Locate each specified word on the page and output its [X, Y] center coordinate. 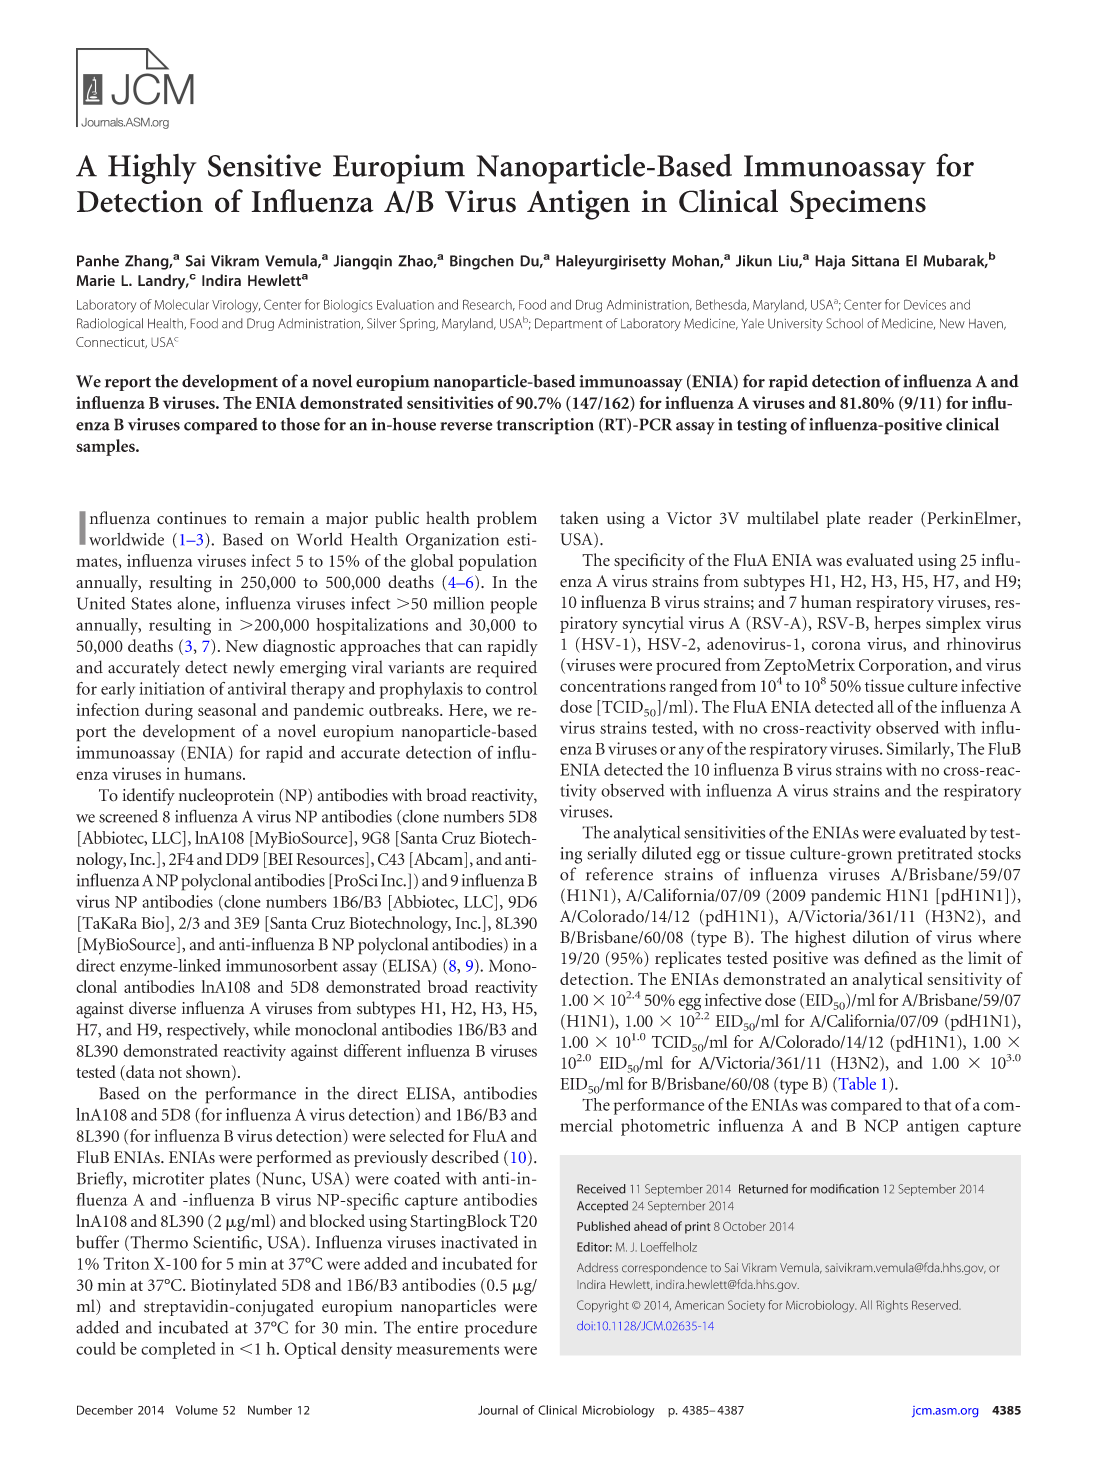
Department [568, 324]
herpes [898, 624]
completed [178, 1350]
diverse [152, 1008]
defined [890, 957]
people [514, 605]
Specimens [858, 204]
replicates [688, 959]
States [151, 603]
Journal [498, 1410]
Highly [152, 168]
